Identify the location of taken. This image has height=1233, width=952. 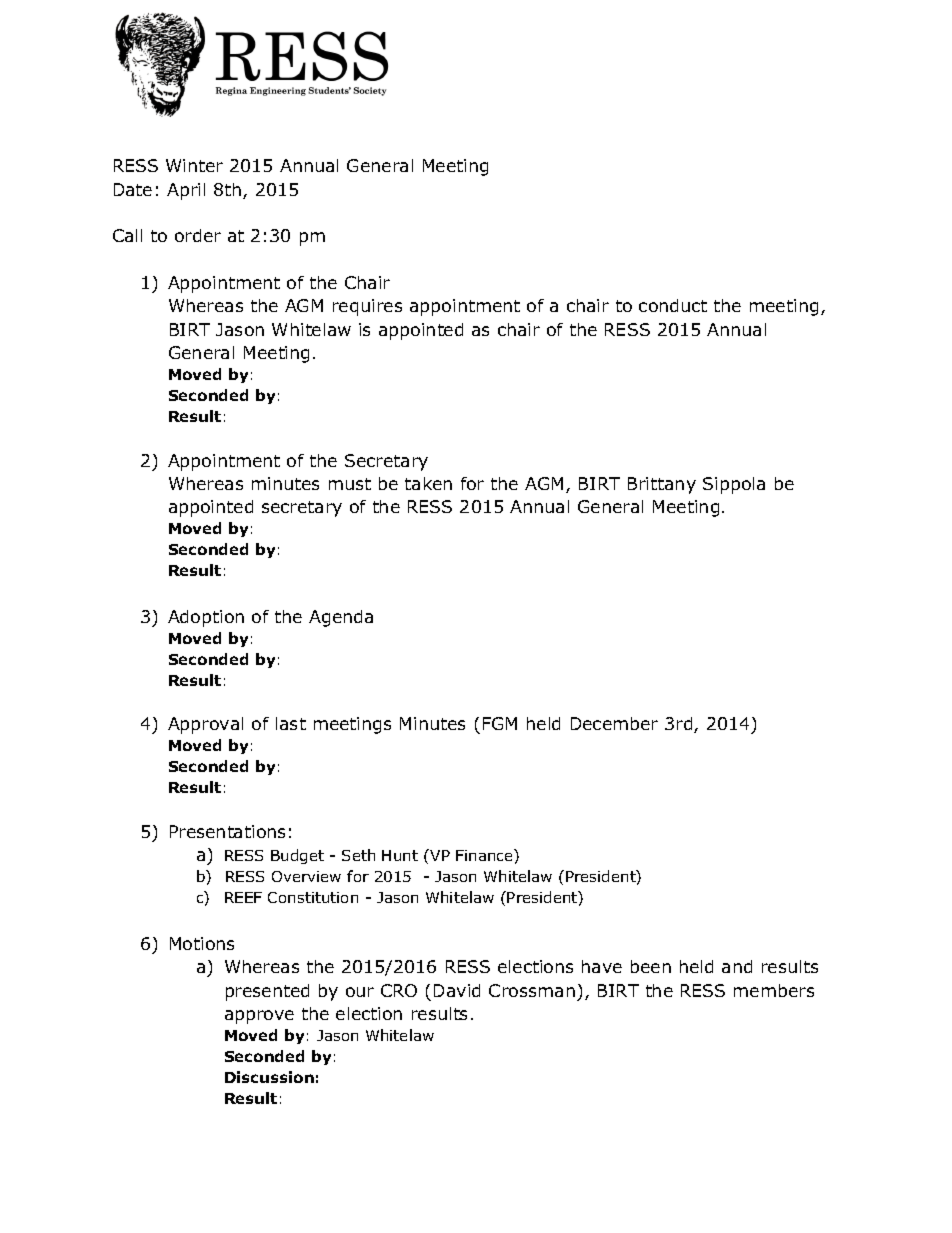
(428, 483).
